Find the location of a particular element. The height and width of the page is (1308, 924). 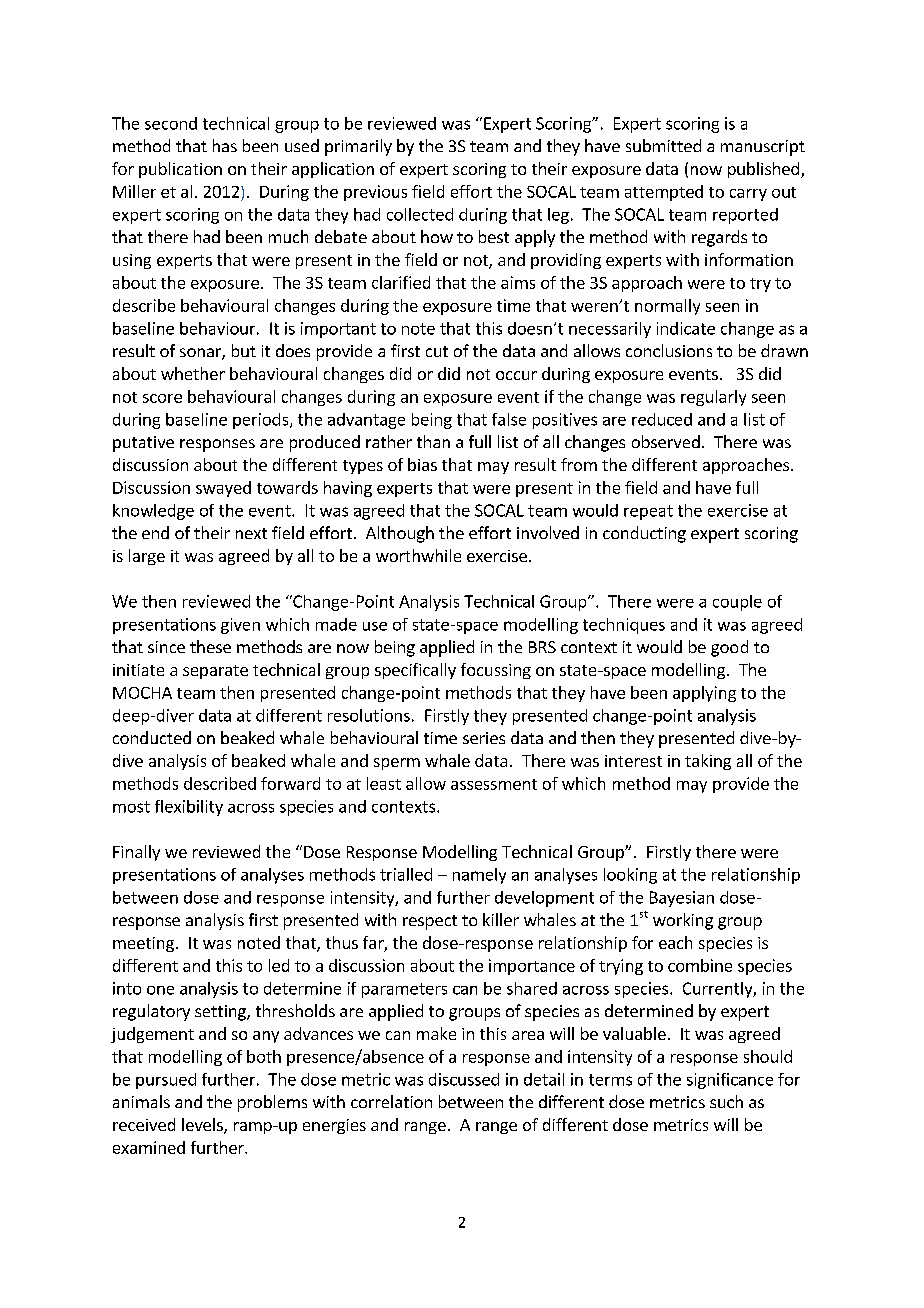

whether is located at coordinates (193, 373).
